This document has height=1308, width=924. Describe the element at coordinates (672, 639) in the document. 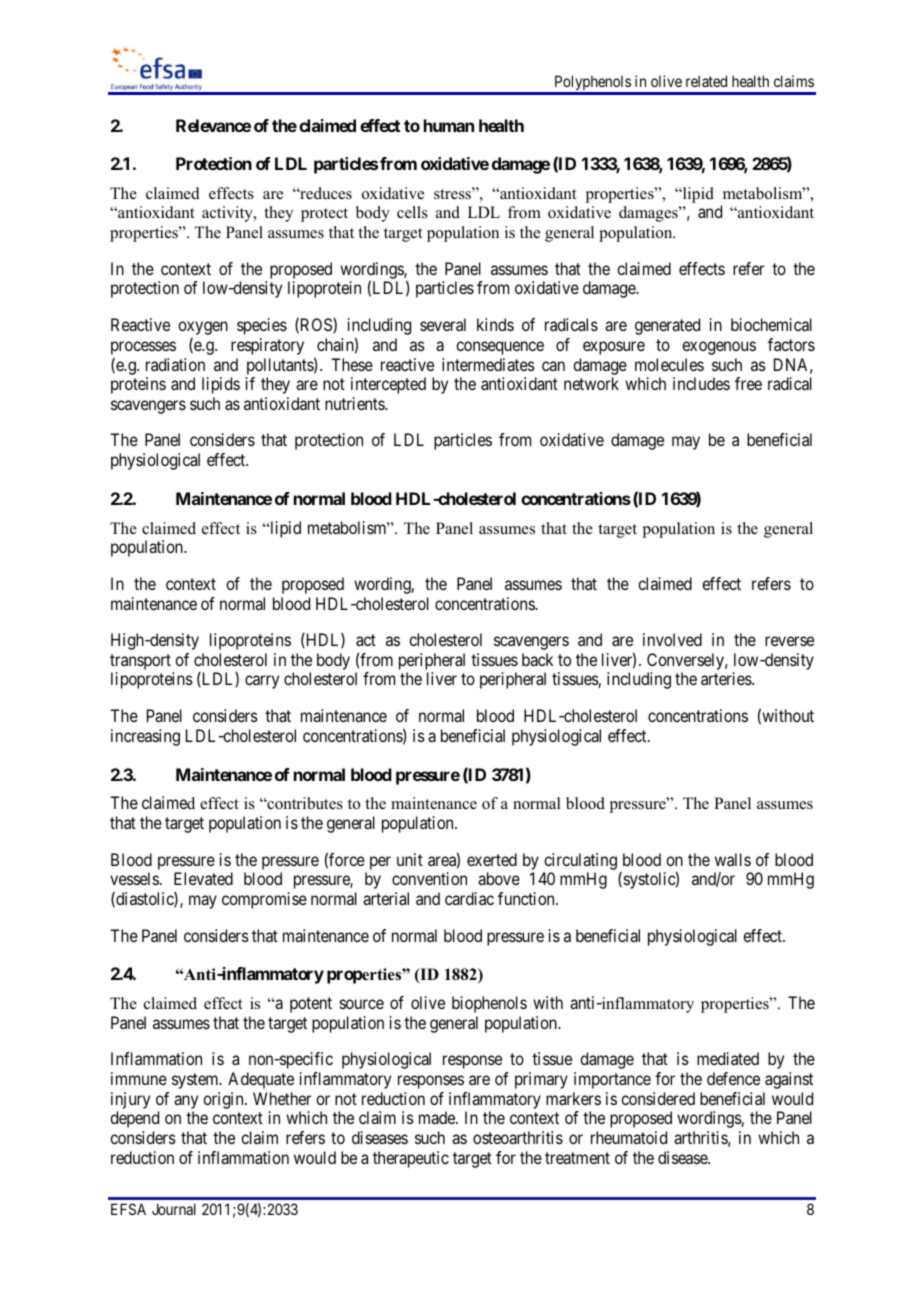

I see `involved` at that location.
